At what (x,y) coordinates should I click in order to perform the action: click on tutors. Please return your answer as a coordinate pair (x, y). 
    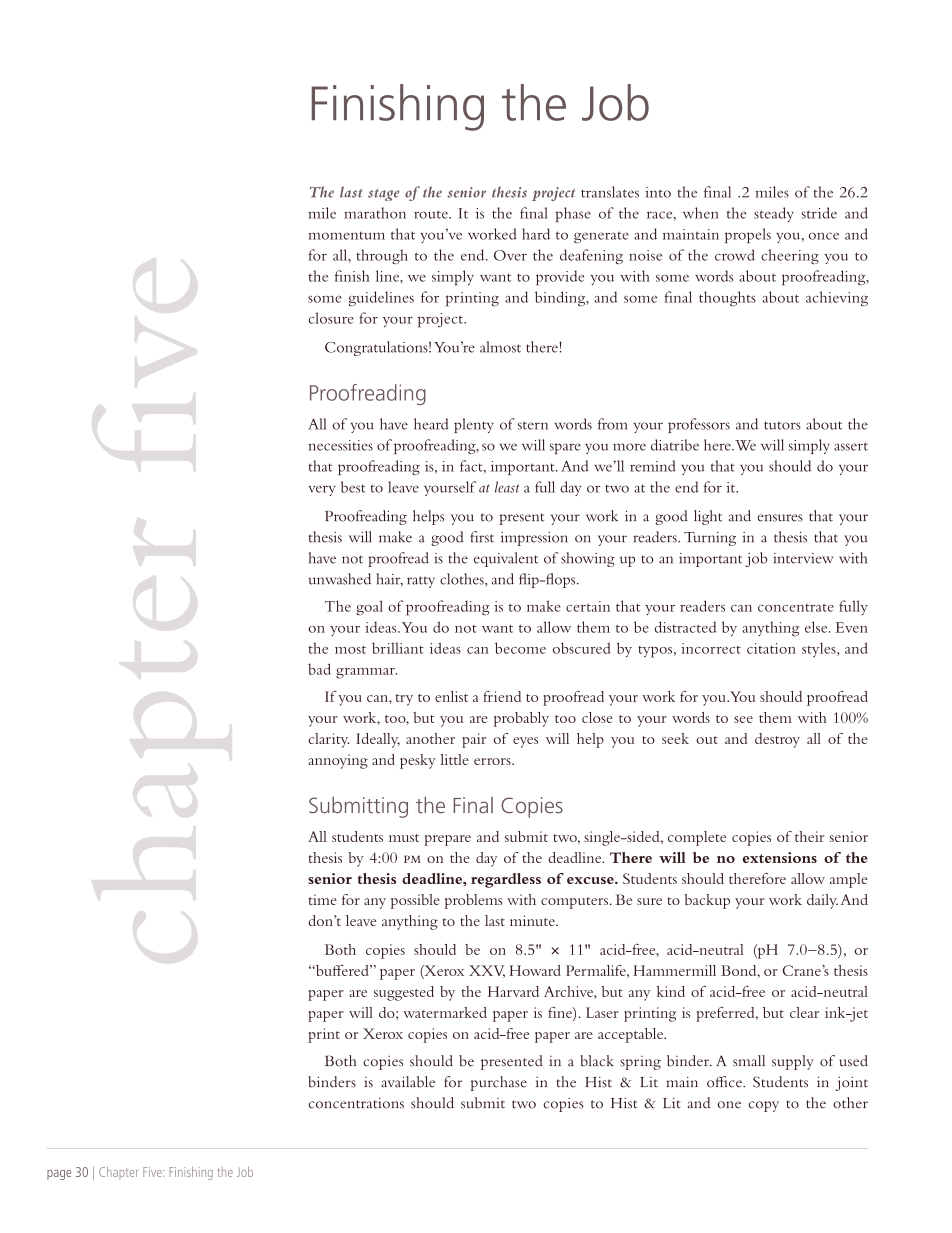
    Looking at the image, I should click on (782, 425).
